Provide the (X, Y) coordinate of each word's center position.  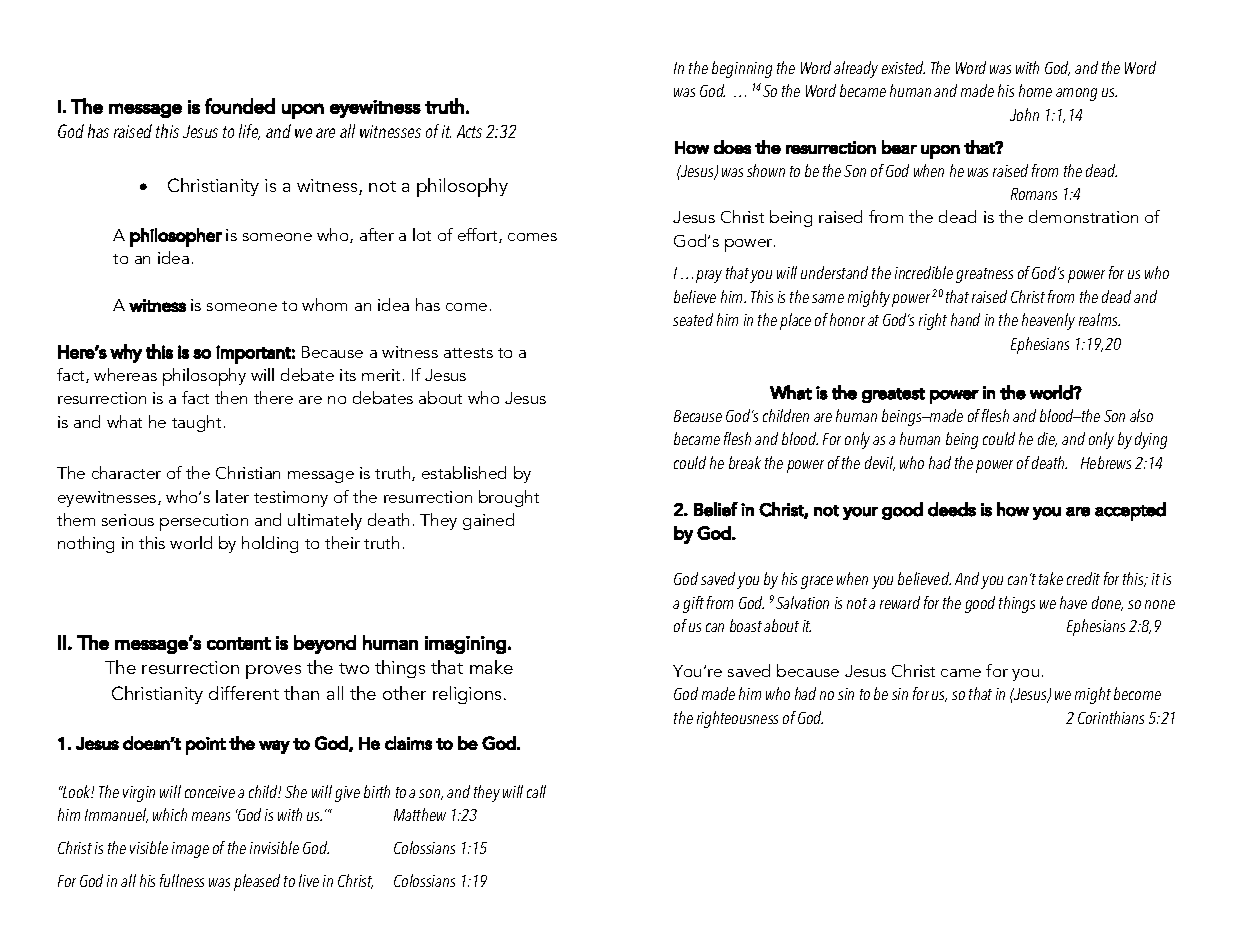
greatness (984, 275)
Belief (716, 509)
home (1035, 90)
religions (469, 695)
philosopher (176, 237)
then (231, 397)
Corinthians (1111, 717)
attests (468, 353)
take (1051, 578)
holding (270, 544)
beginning (742, 69)
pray (709, 276)
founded (240, 106)
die (1047, 439)
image (190, 850)
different (244, 693)
